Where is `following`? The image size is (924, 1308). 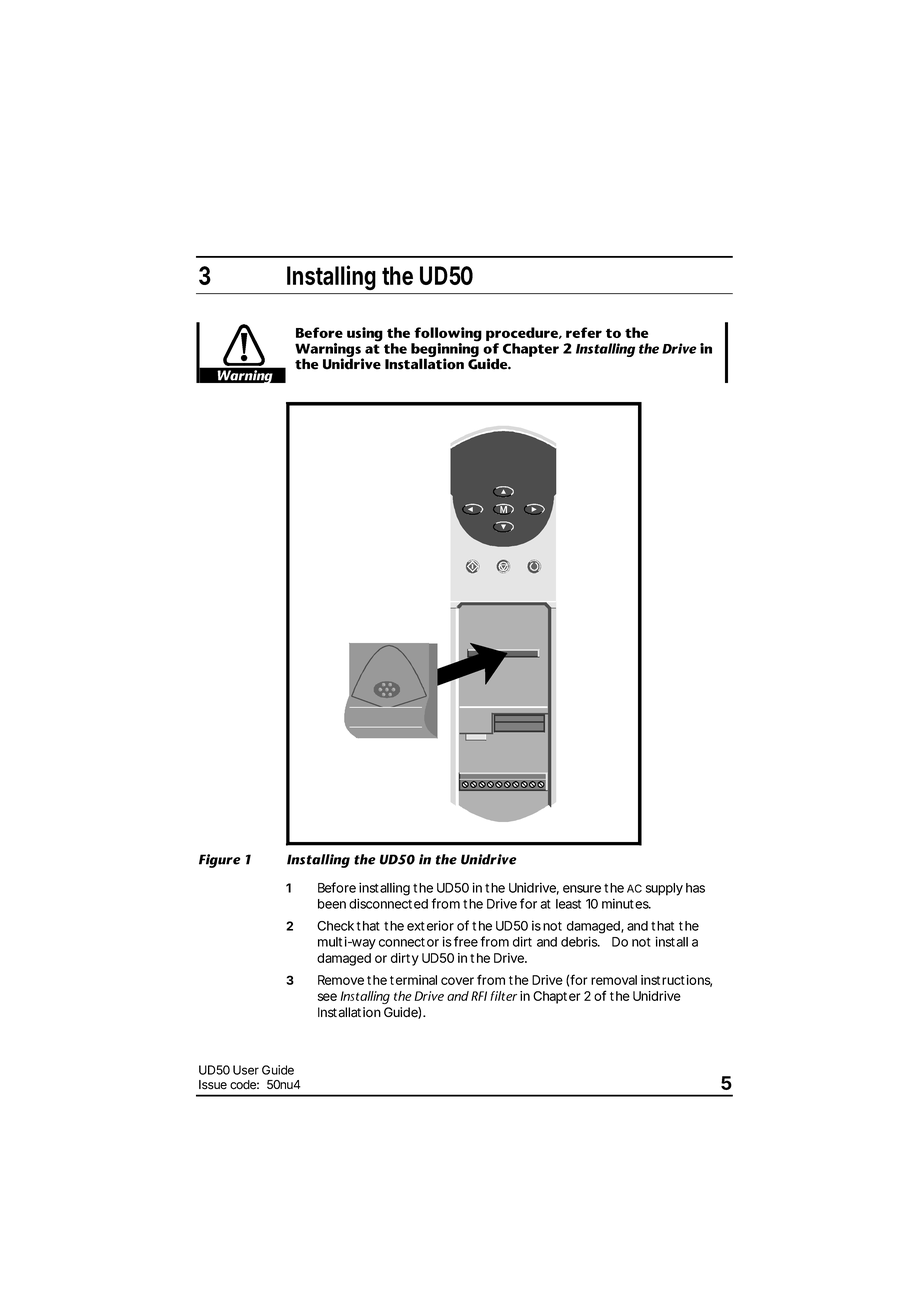
following is located at coordinates (447, 335).
